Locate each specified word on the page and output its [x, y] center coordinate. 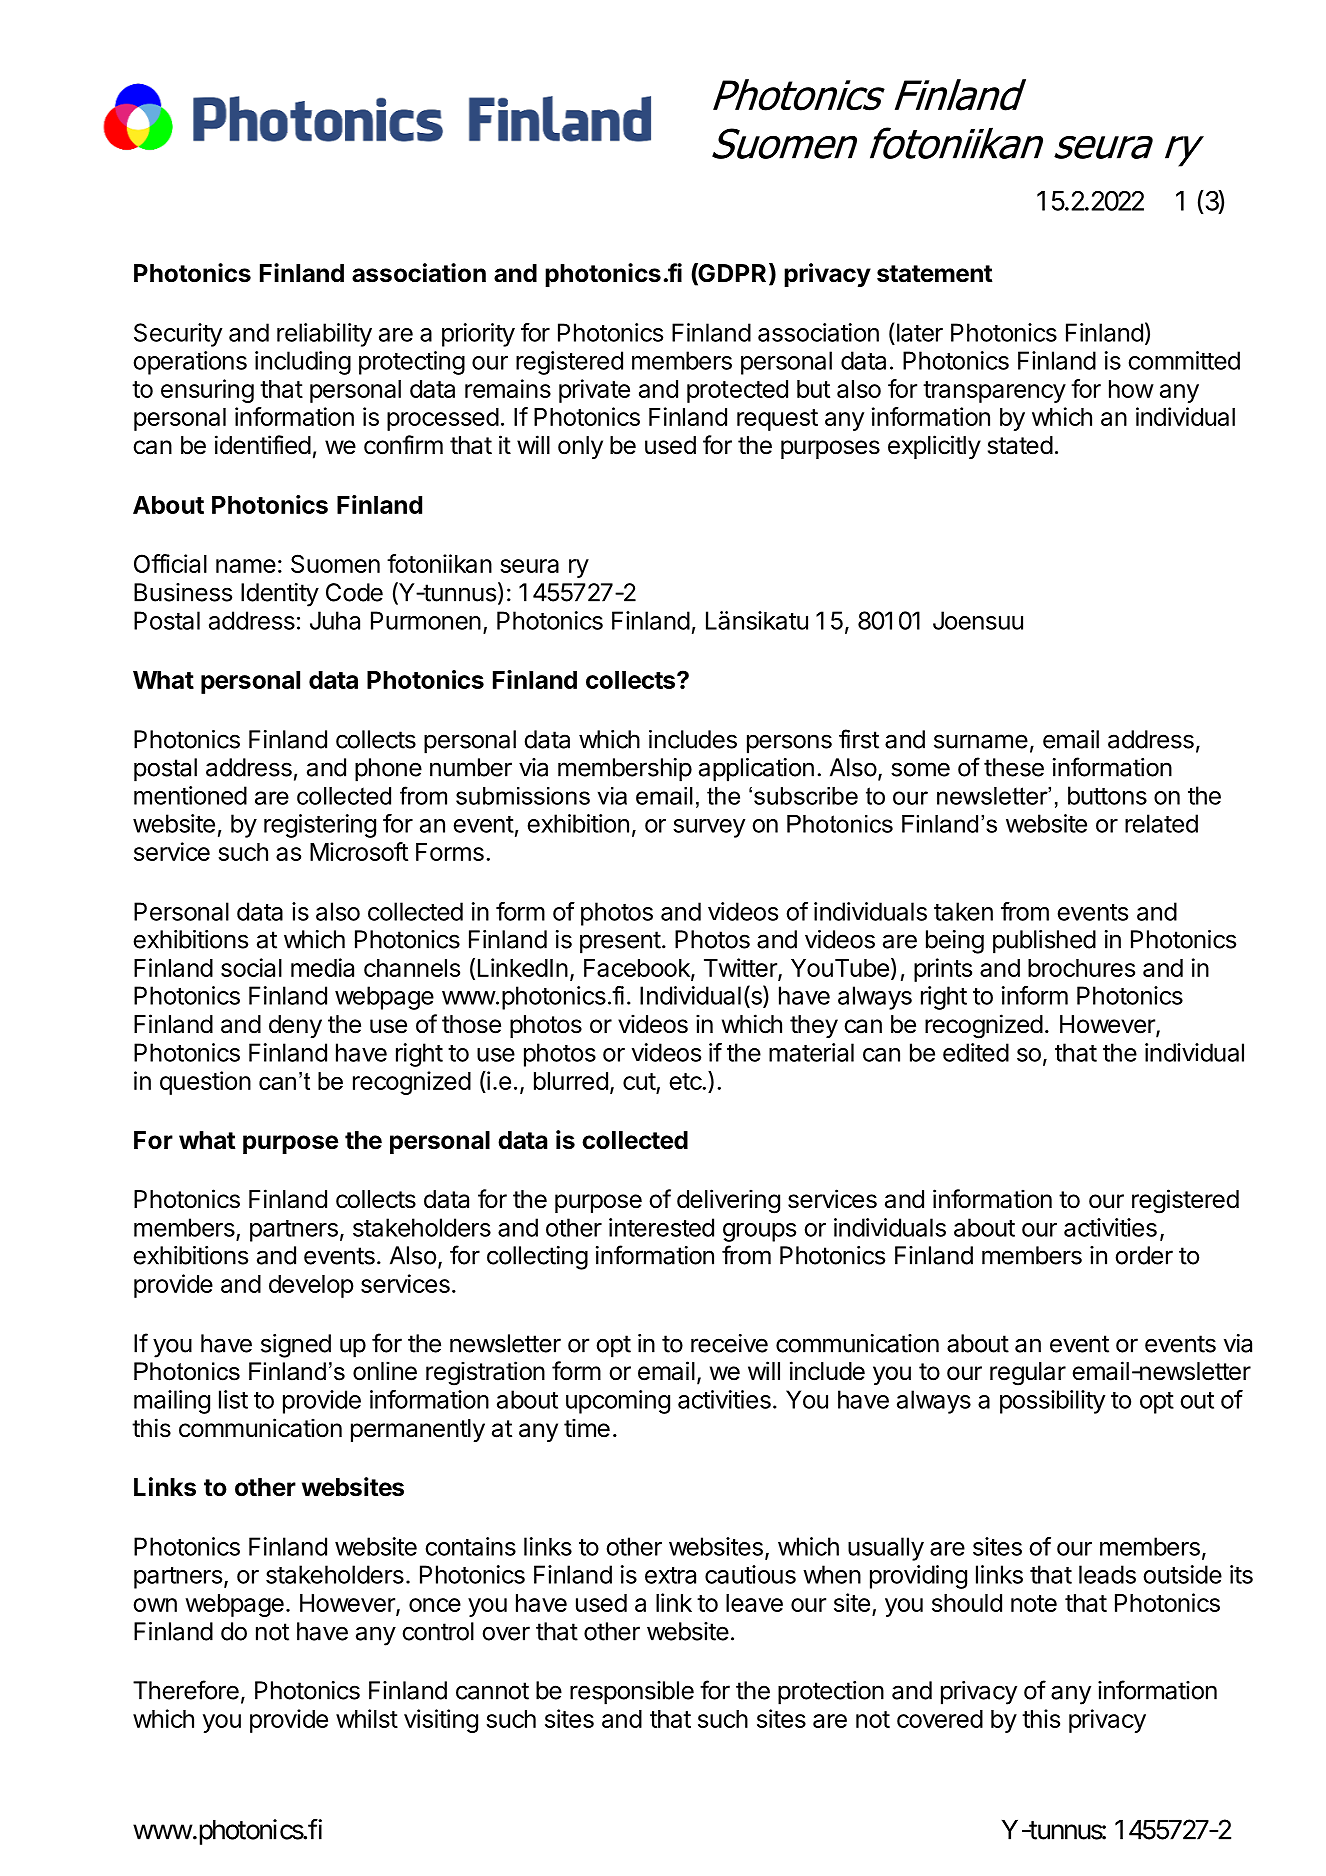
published [1044, 942]
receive [729, 1343]
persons [789, 744]
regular [1028, 1374]
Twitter [741, 969]
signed [296, 1346]
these [1014, 767]
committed [1184, 360]
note [1034, 1603]
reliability [324, 335]
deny [295, 1026]
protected [737, 391]
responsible [632, 1693]
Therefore [186, 1690]
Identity [280, 595]
